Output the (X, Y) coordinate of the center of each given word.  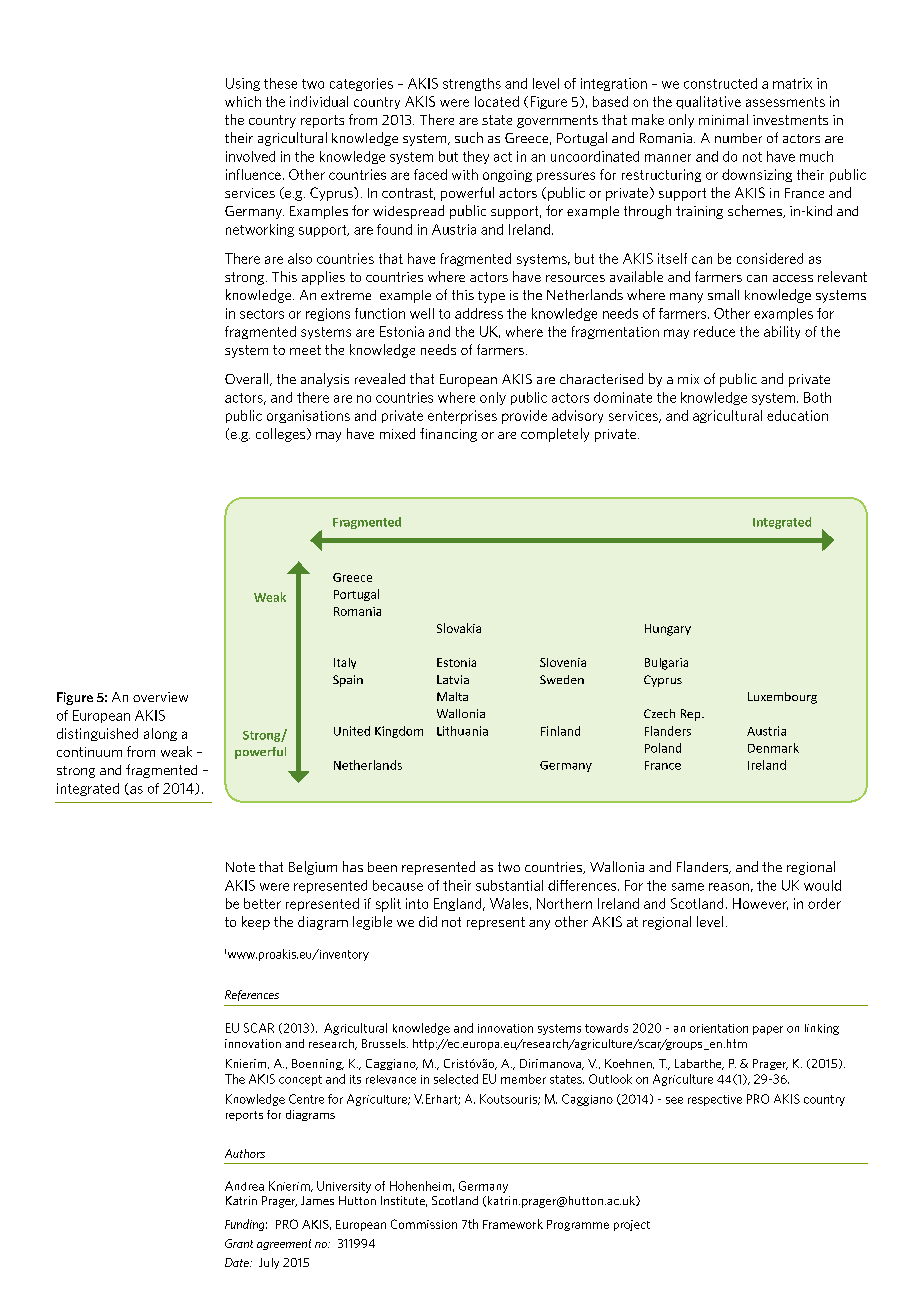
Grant (239, 1243)
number (738, 138)
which (243, 101)
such (469, 137)
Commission (424, 1224)
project (632, 1225)
